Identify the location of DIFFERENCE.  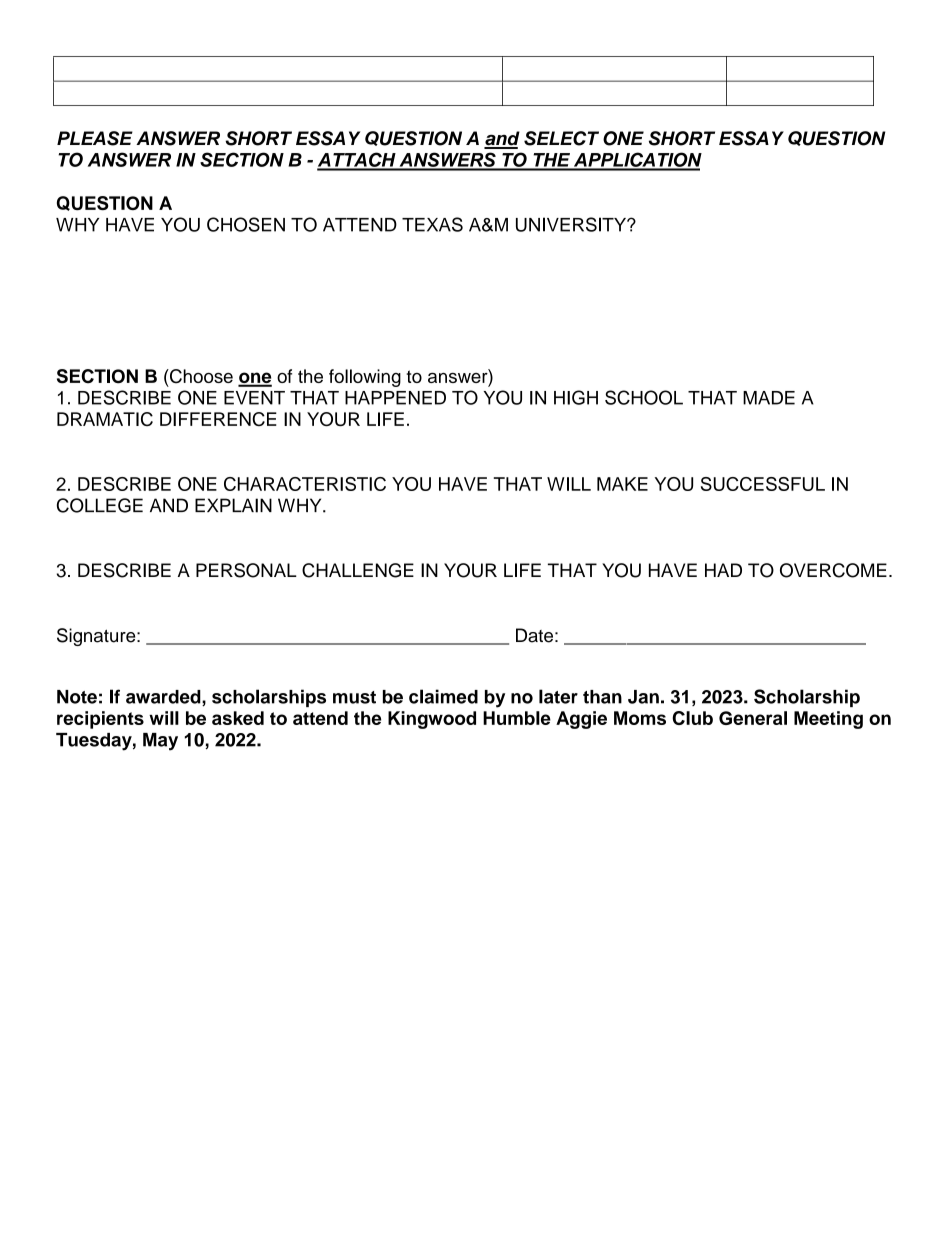
(218, 419).
